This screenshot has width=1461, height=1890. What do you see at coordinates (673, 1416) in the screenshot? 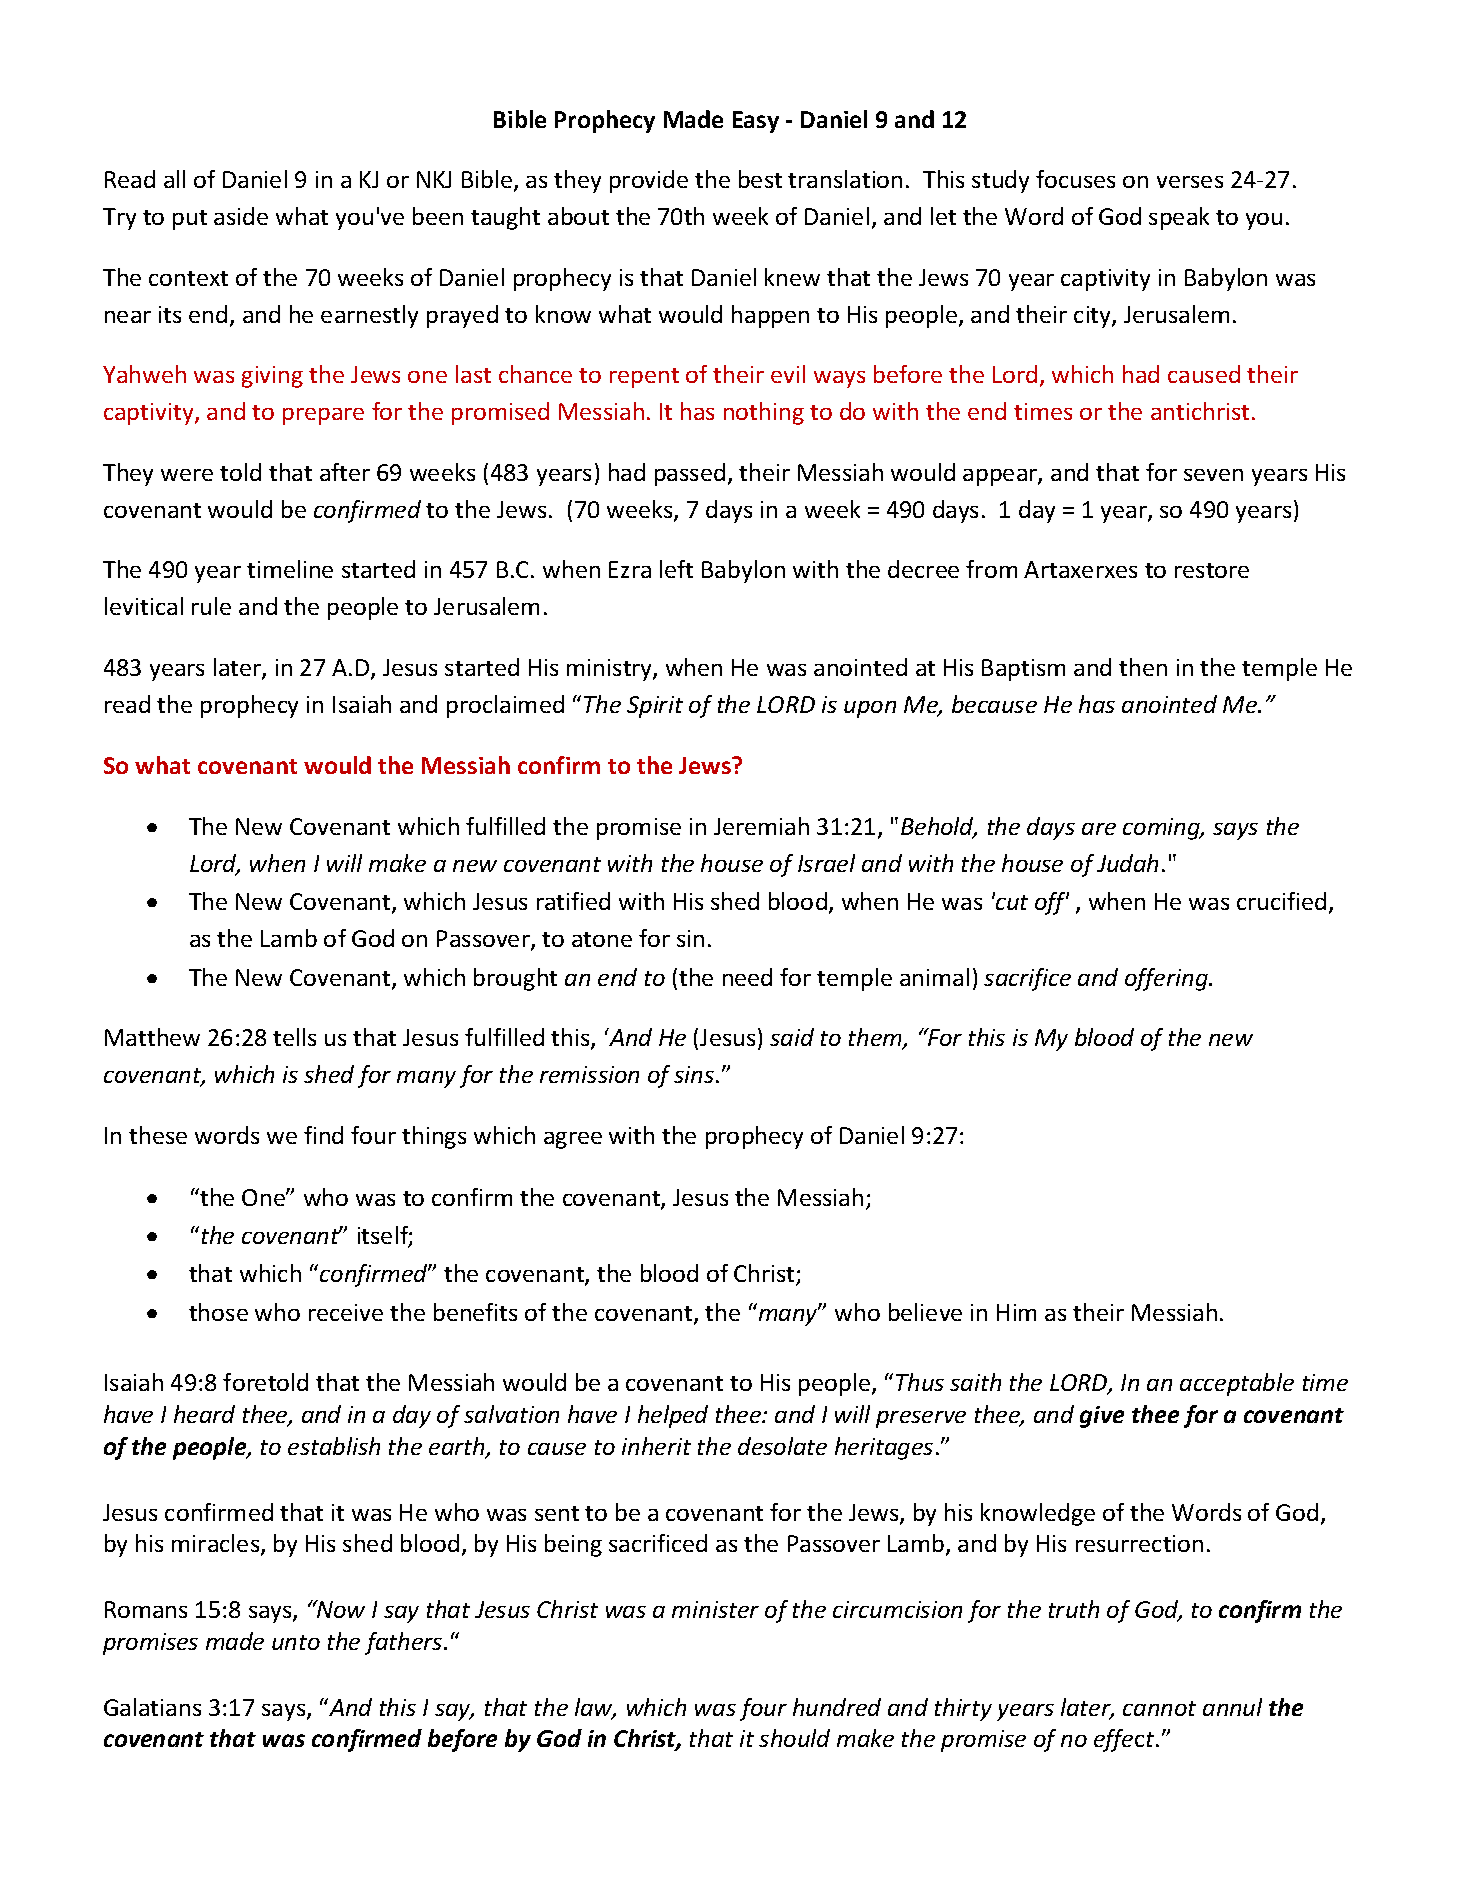
I see `helped` at bounding box center [673, 1416].
